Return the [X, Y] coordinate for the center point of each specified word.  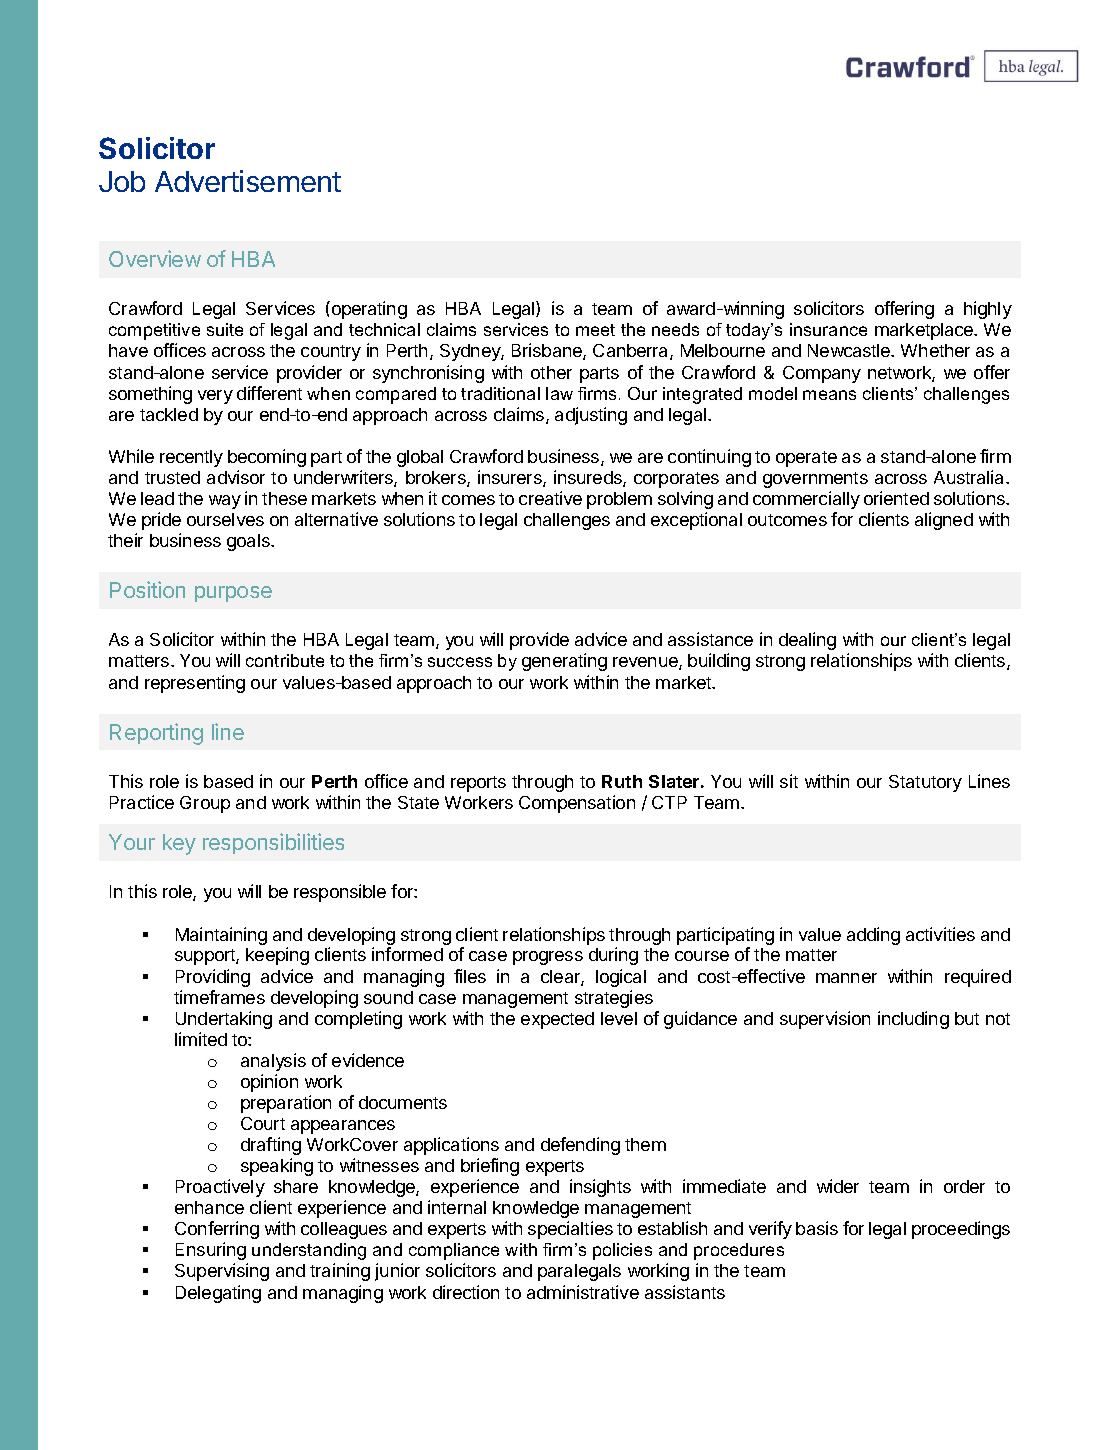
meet [595, 330]
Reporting [156, 734]
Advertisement [248, 181]
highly [988, 310]
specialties [570, 1230]
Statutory [925, 783]
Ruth [622, 781]
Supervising [222, 1272]
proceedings [961, 1230]
